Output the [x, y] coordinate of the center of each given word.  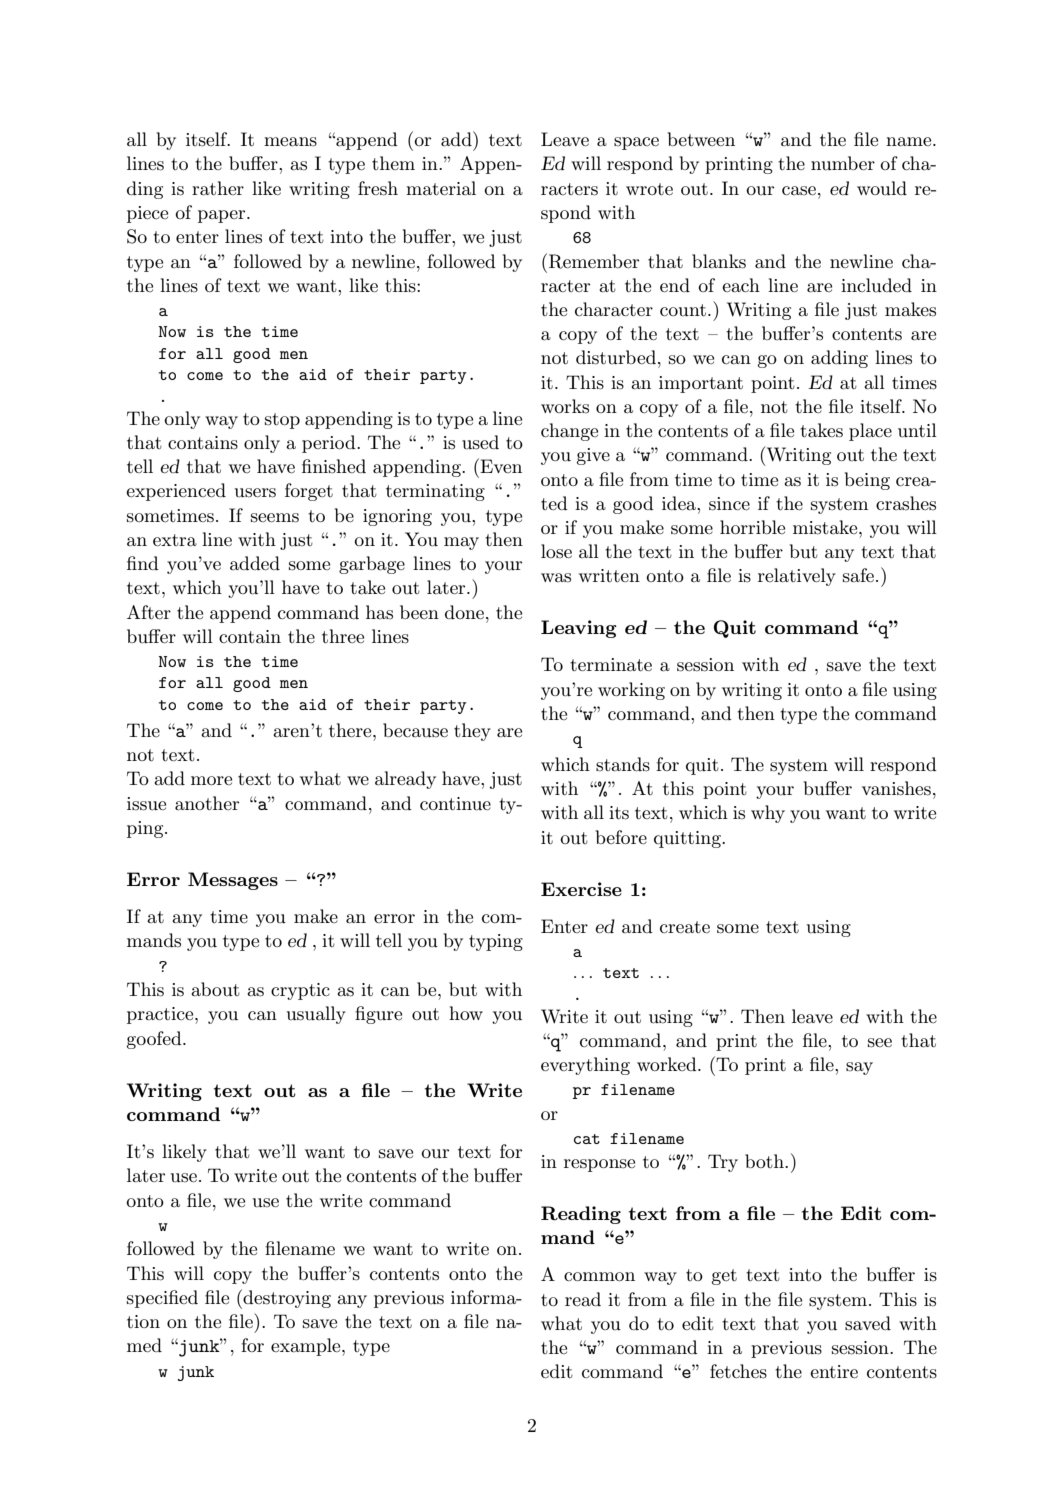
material [441, 188]
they [472, 732]
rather [218, 188]
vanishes [896, 788]
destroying [287, 1299]
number [843, 163]
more [211, 780]
